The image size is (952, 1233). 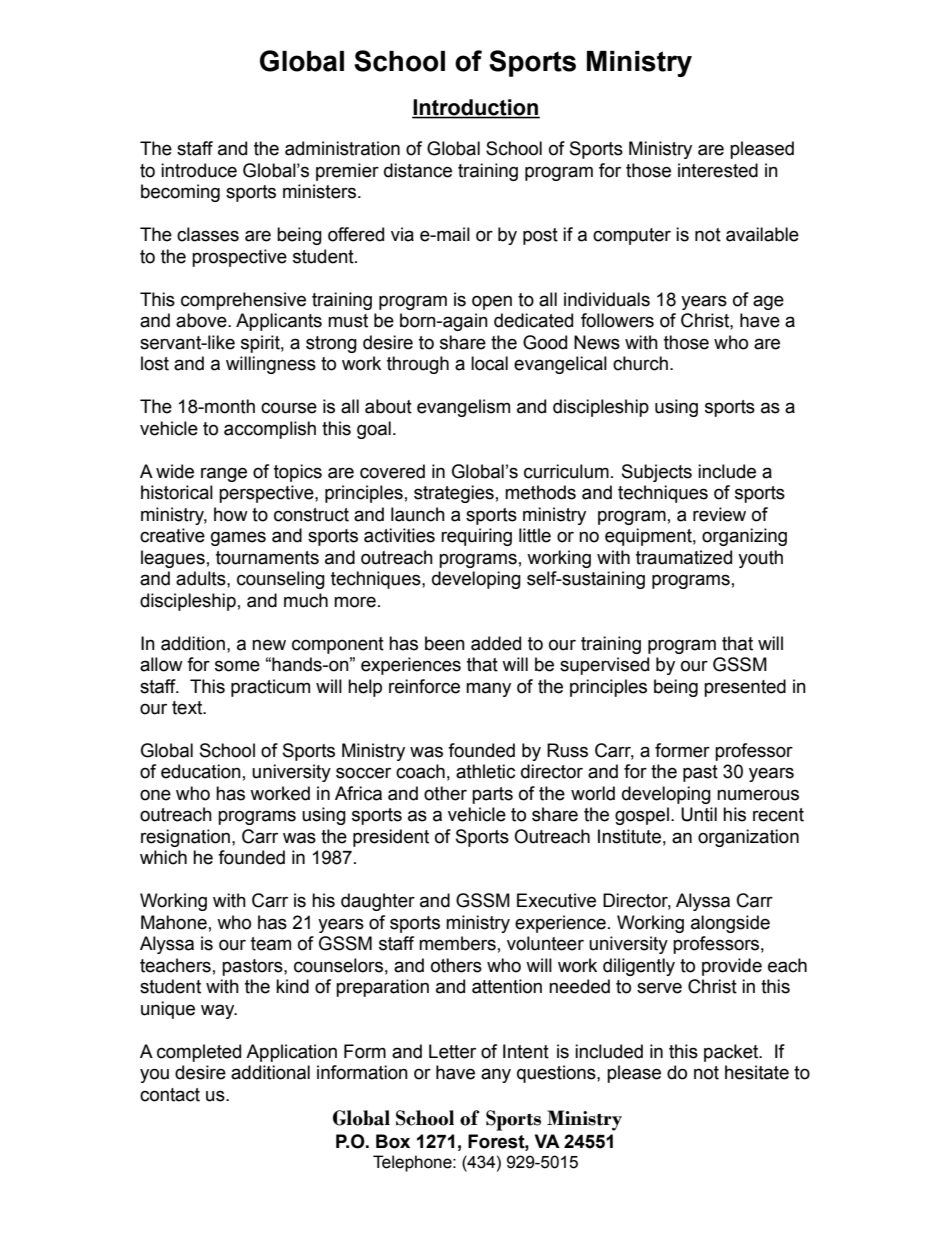 What do you see at coordinates (718, 170) in the page?
I see `interested` at bounding box center [718, 170].
